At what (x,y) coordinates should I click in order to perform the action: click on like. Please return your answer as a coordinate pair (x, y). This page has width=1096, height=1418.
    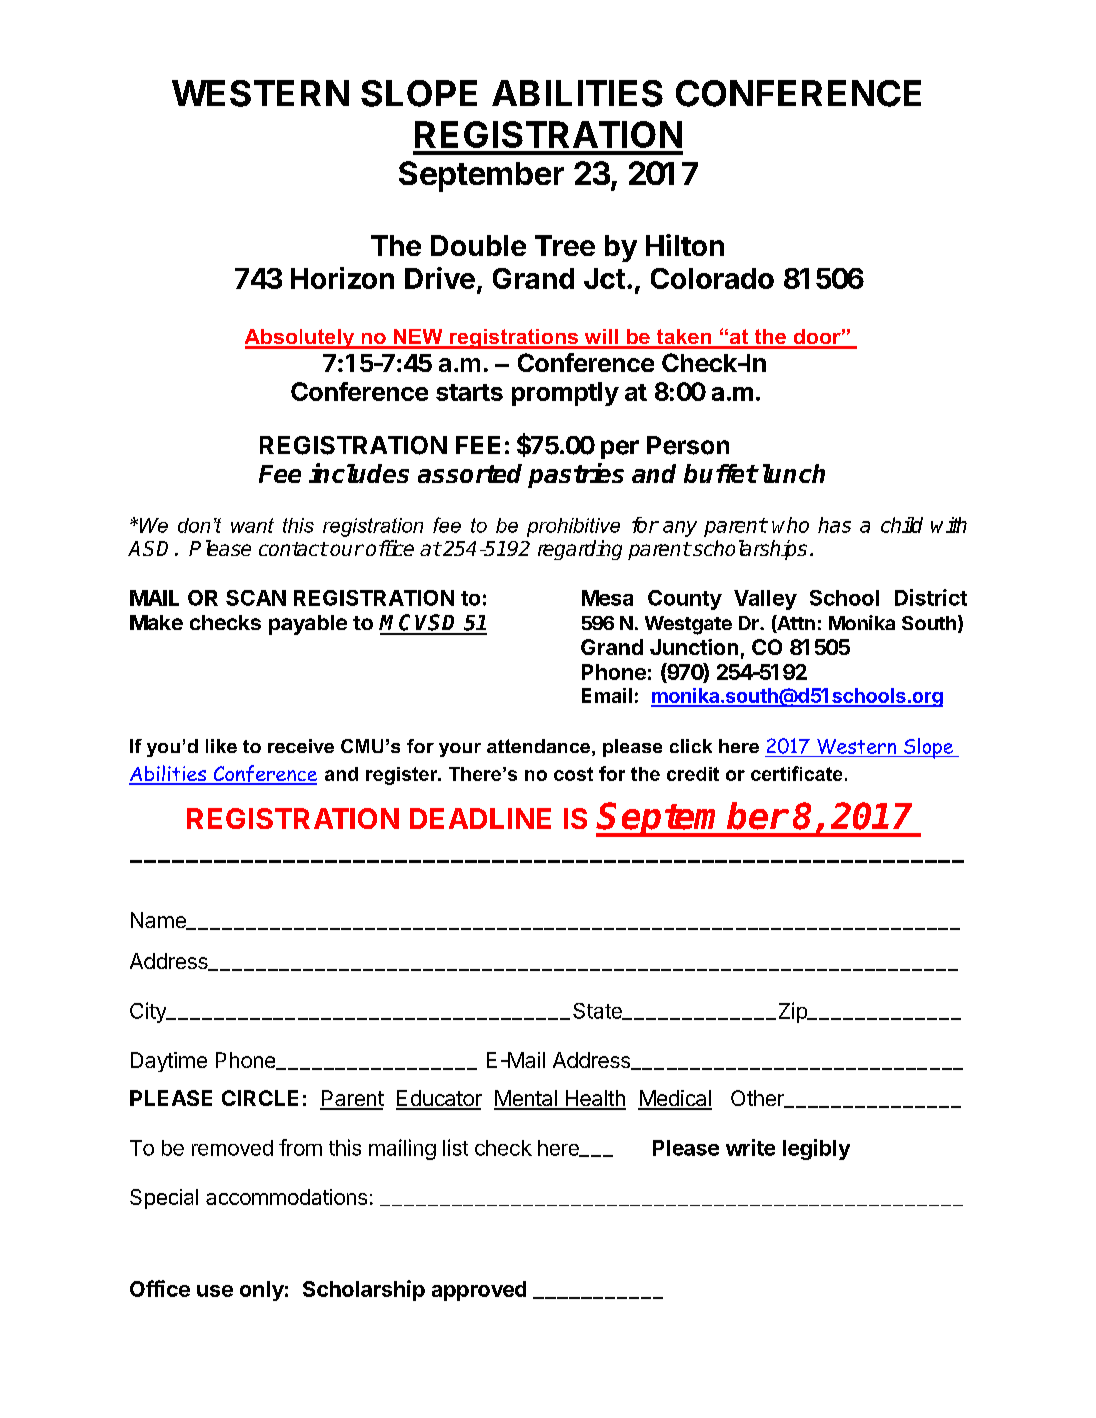
    Looking at the image, I should click on (221, 746).
